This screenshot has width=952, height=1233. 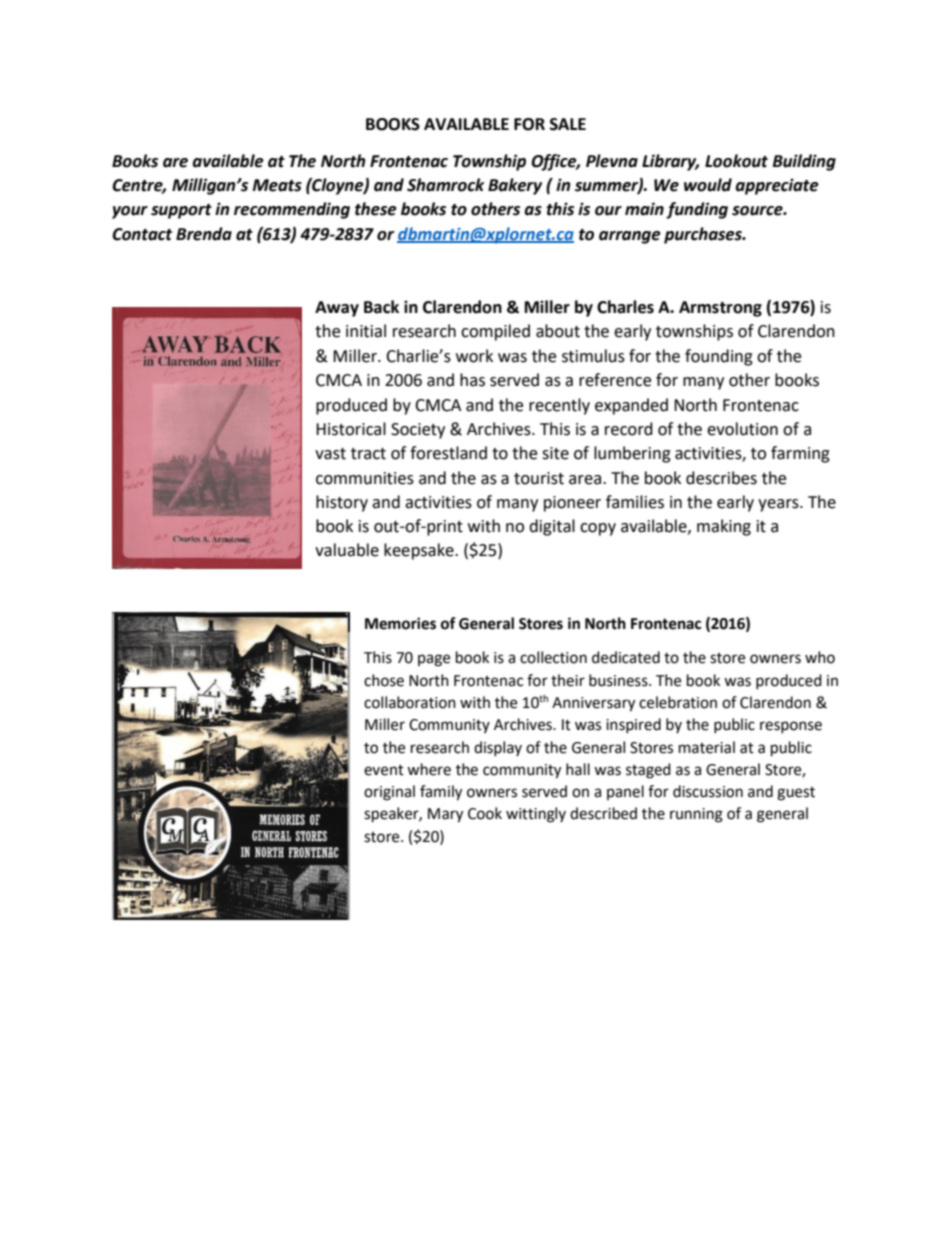 What do you see at coordinates (389, 793) in the screenshot?
I see `original` at bounding box center [389, 793].
